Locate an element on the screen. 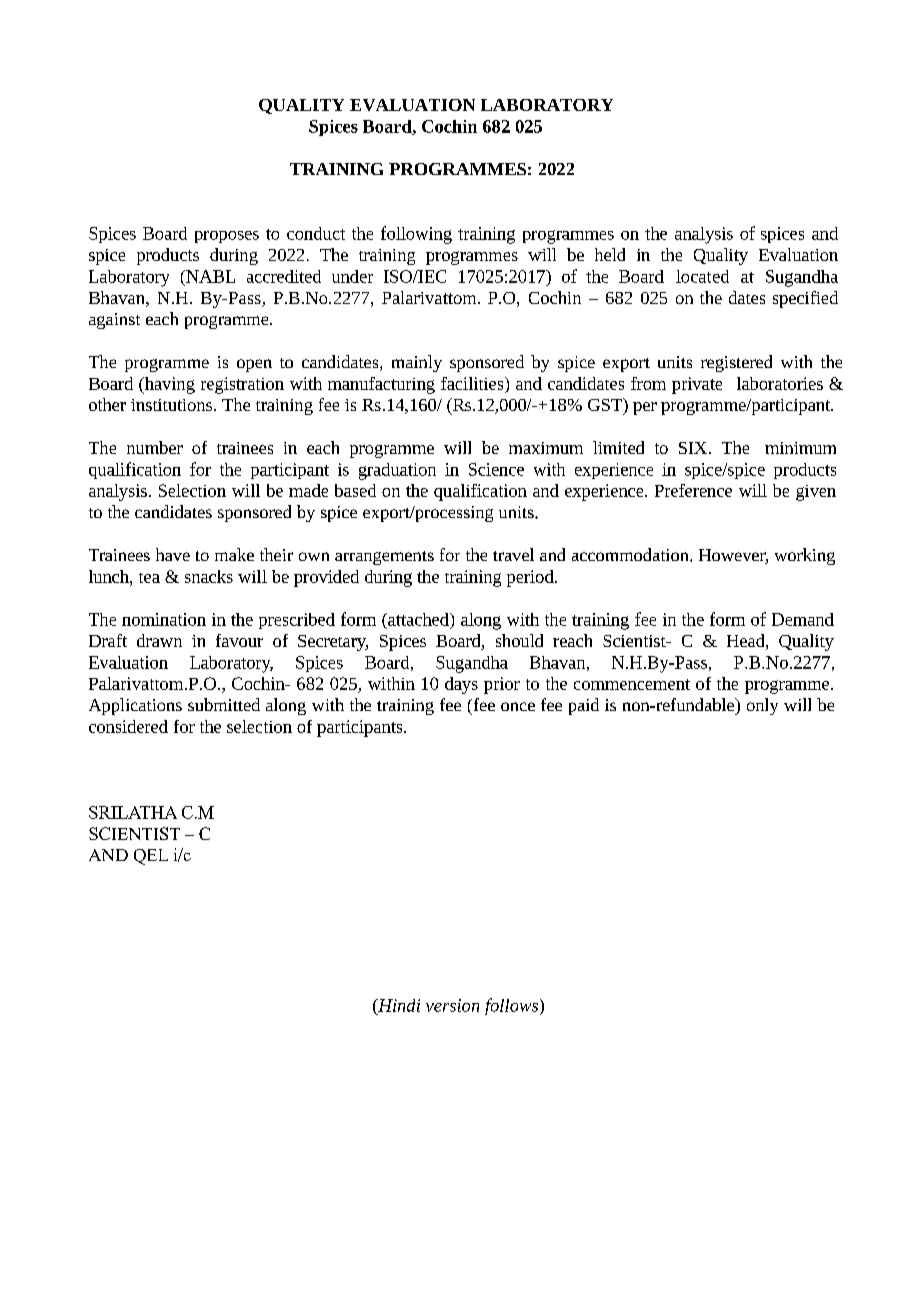 This screenshot has width=924, height=1308. proposes is located at coordinates (227, 237).
